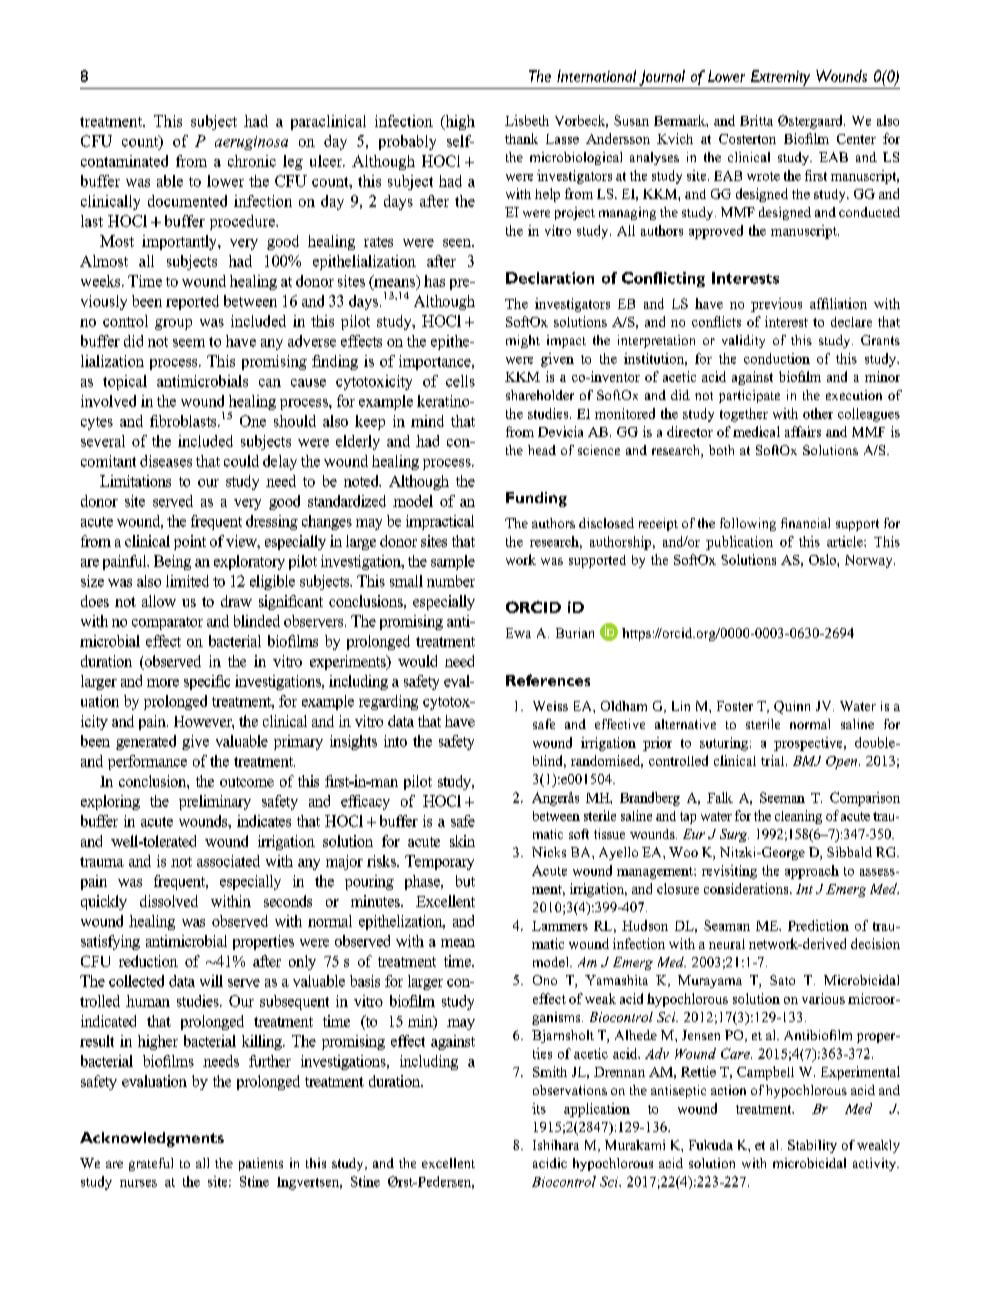 This page has width=1005, height=1305. What do you see at coordinates (803, 431) in the page?
I see `affairs` at bounding box center [803, 431].
